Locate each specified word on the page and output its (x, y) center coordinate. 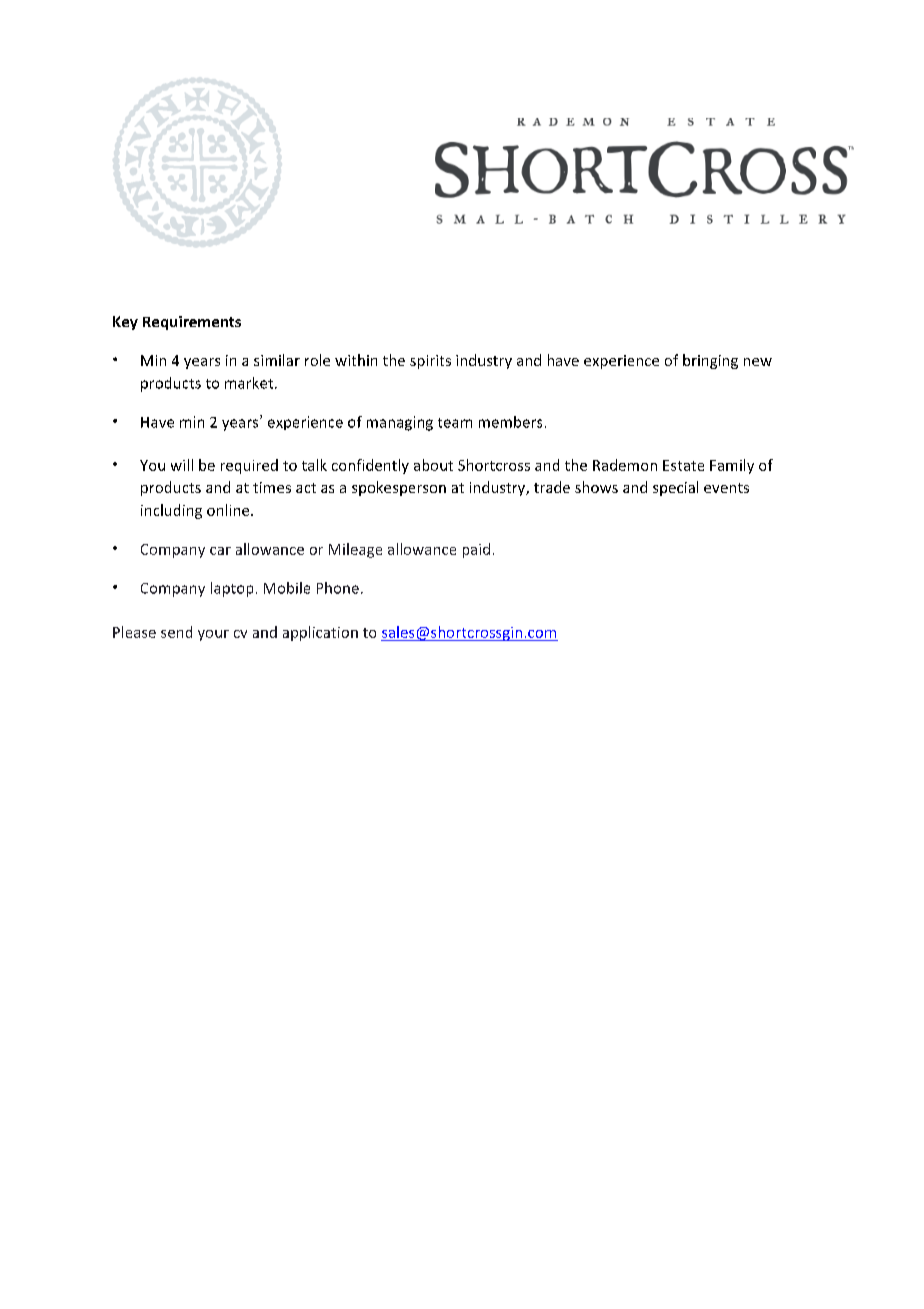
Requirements (192, 323)
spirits (430, 362)
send (176, 632)
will (182, 465)
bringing (710, 361)
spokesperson (399, 488)
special (675, 488)
